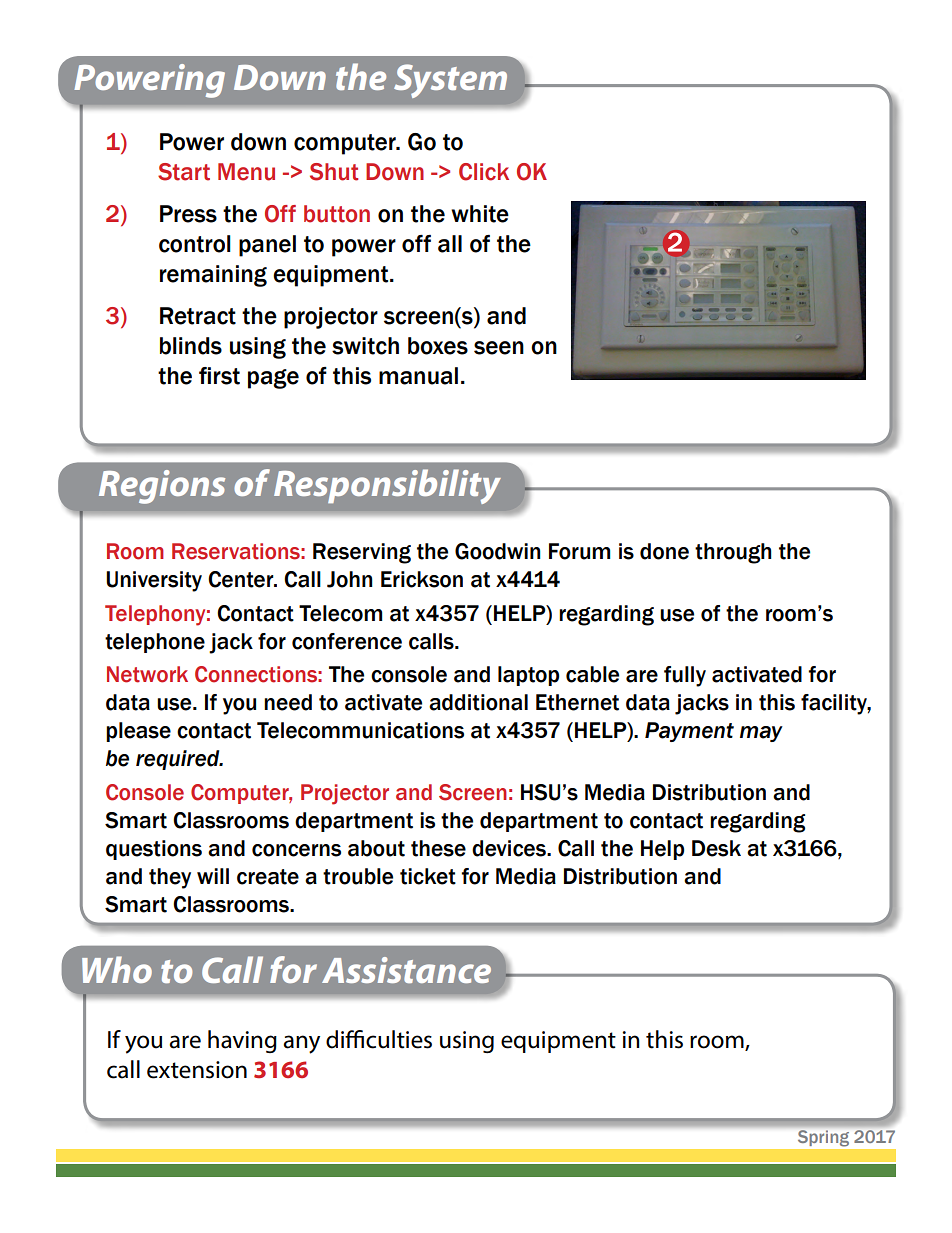 The image size is (952, 1233). Describe the element at coordinates (418, 376) in the screenshot. I see `manual` at that location.
